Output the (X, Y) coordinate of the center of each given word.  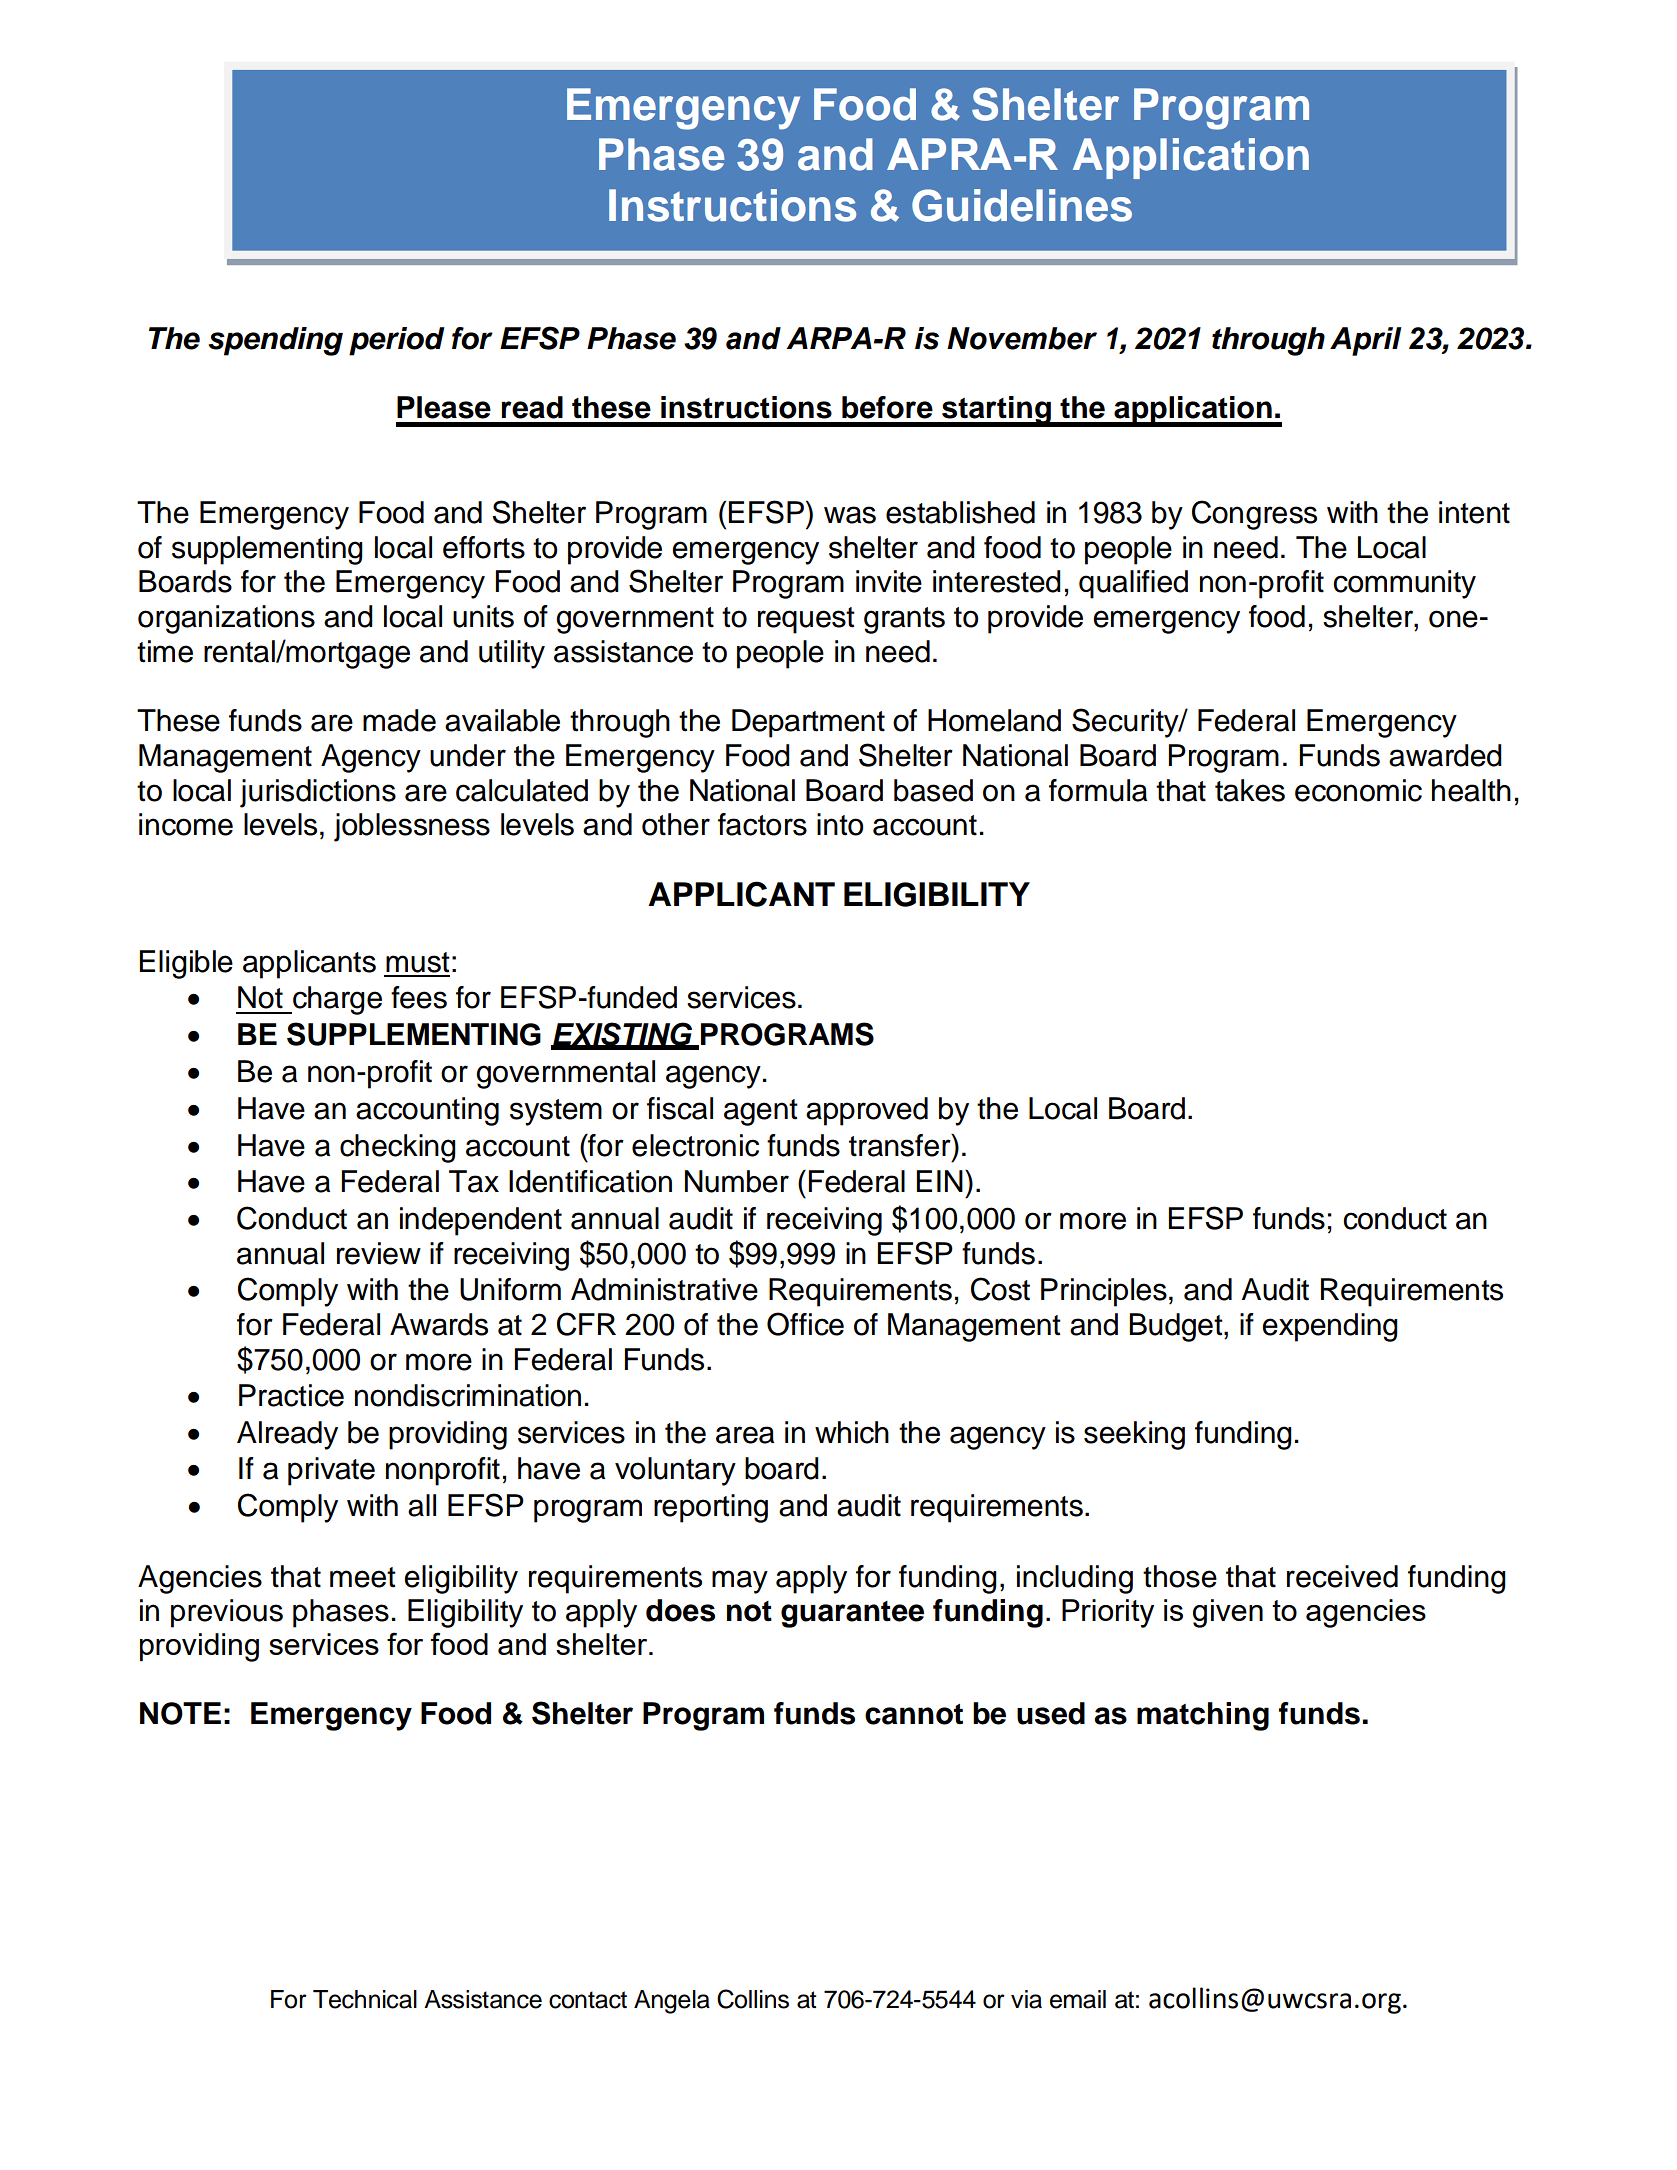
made (399, 720)
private (331, 1471)
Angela (672, 2002)
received (1342, 1576)
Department (808, 723)
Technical (365, 1999)
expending (1330, 1327)
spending (275, 341)
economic (1358, 790)
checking (398, 1148)
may (740, 1582)
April (1366, 341)
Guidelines (1022, 205)
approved (867, 1111)
